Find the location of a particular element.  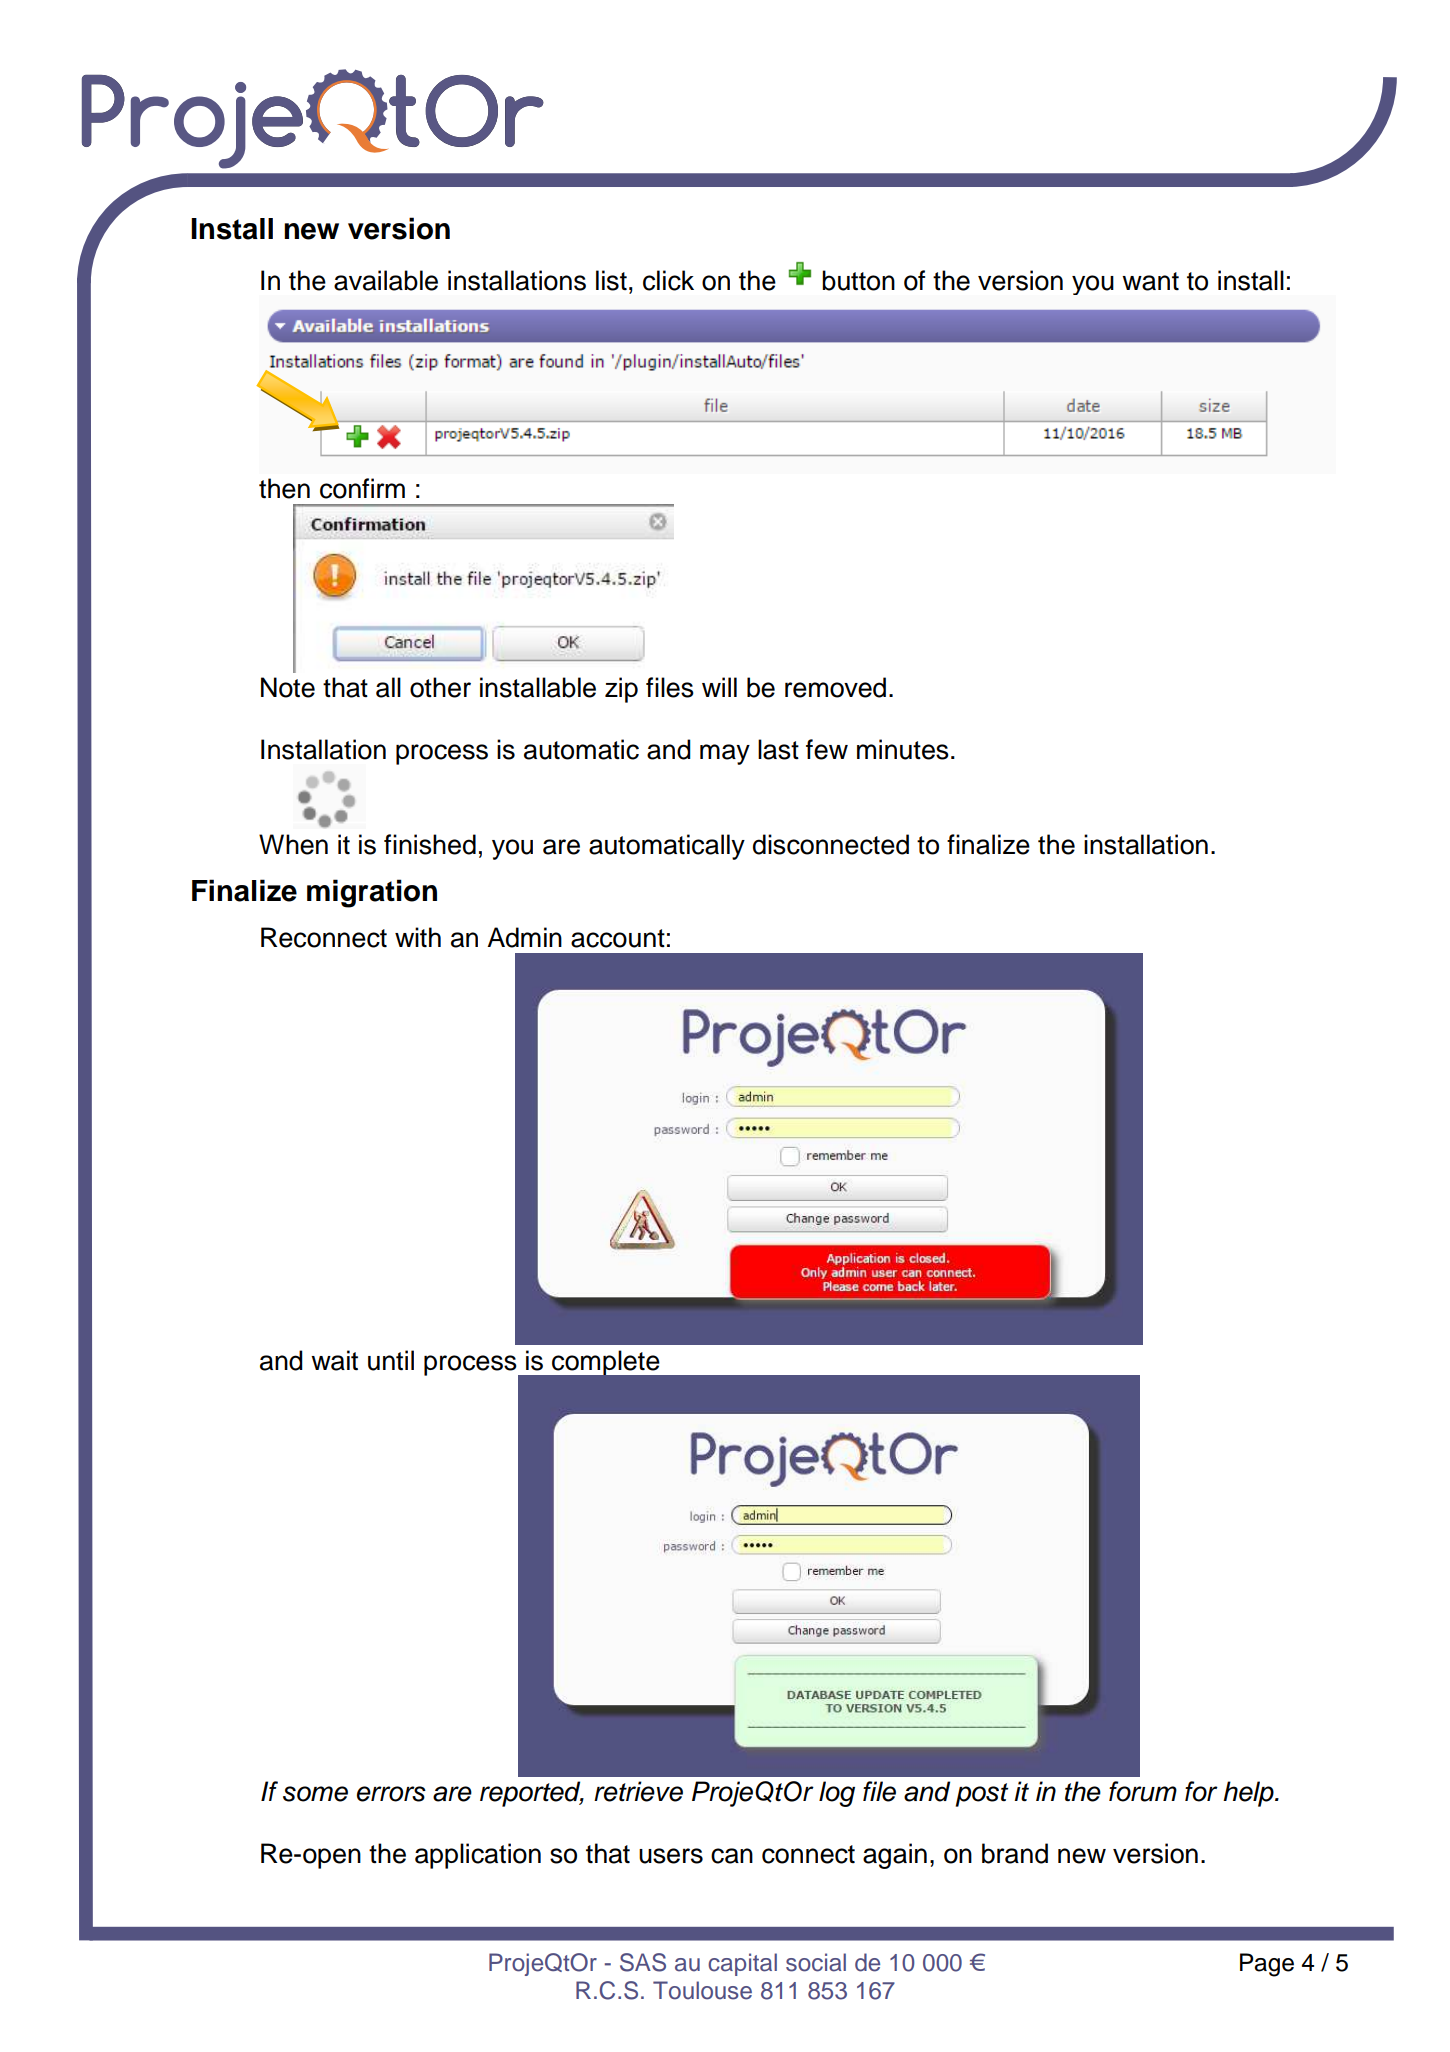

account is located at coordinates (618, 938).
